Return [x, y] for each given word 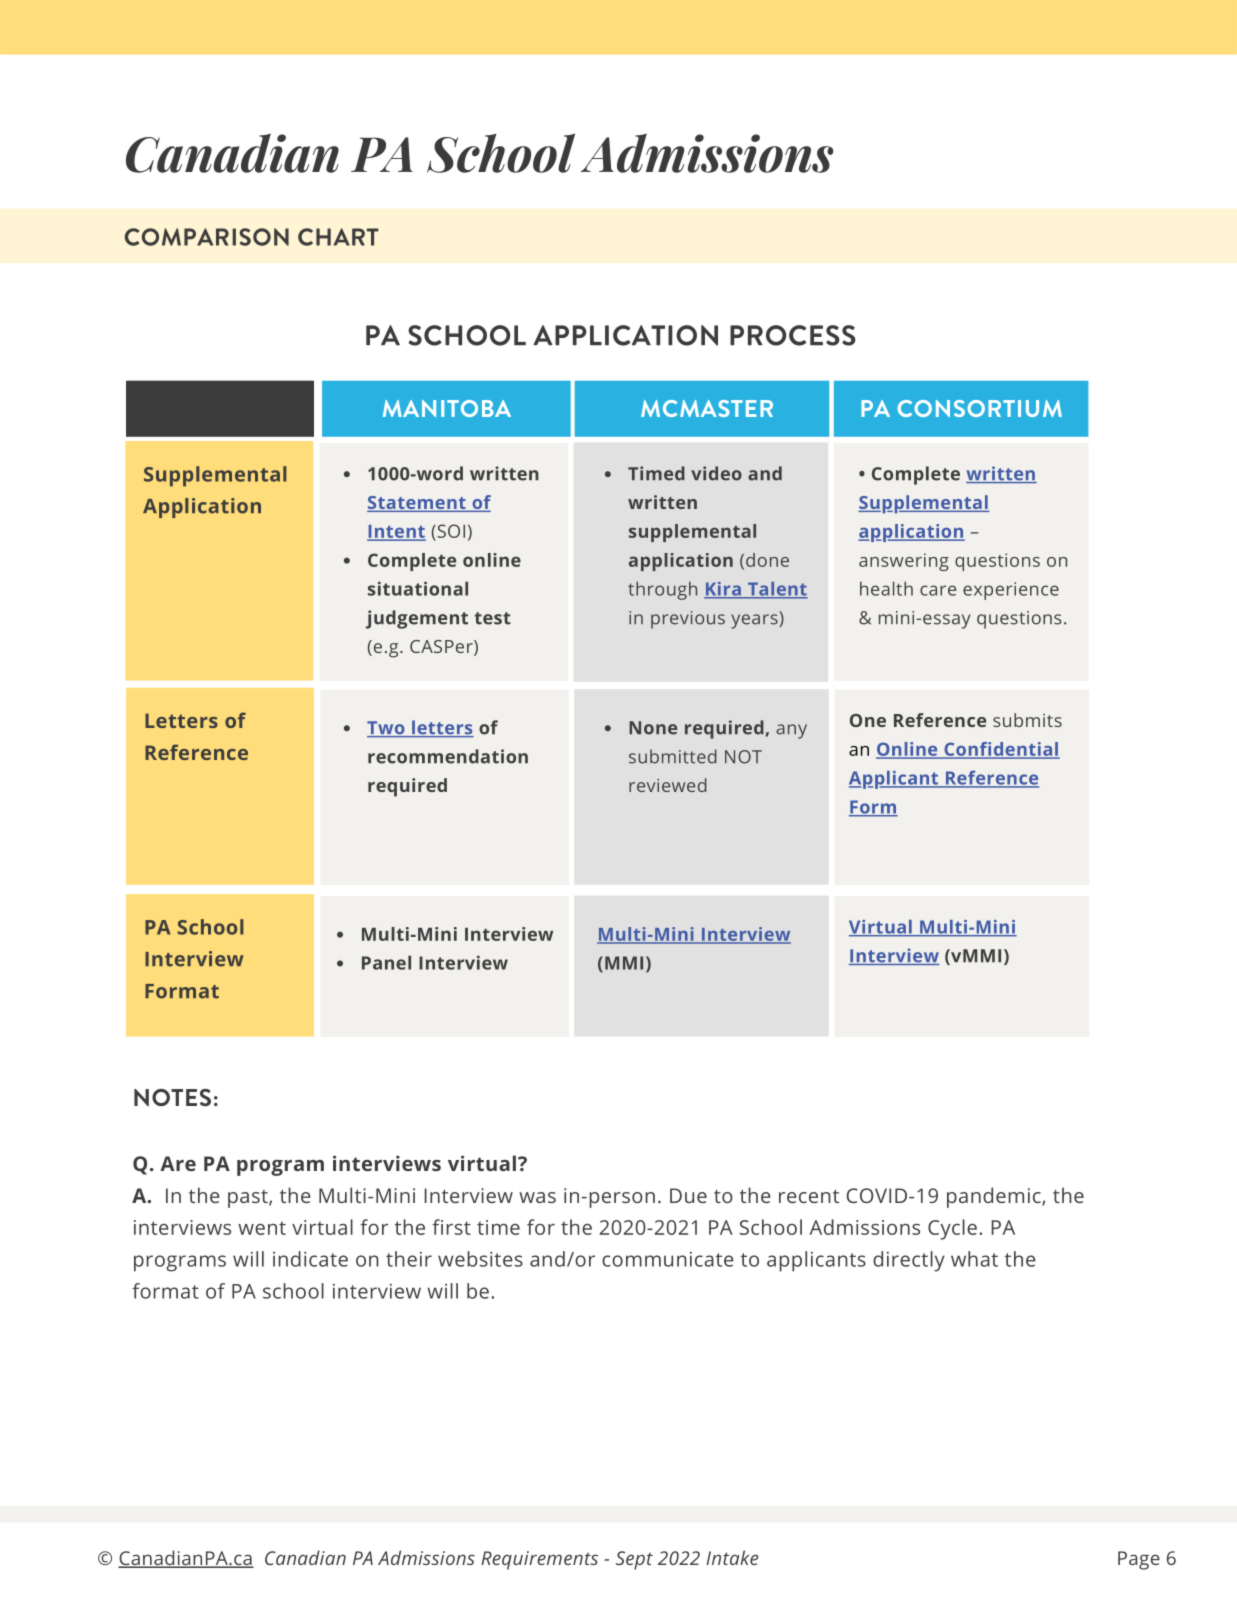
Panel [386, 962]
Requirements [539, 1560]
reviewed [668, 785]
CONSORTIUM [979, 408]
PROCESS [793, 335]
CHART [338, 237]
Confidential [1001, 750]
